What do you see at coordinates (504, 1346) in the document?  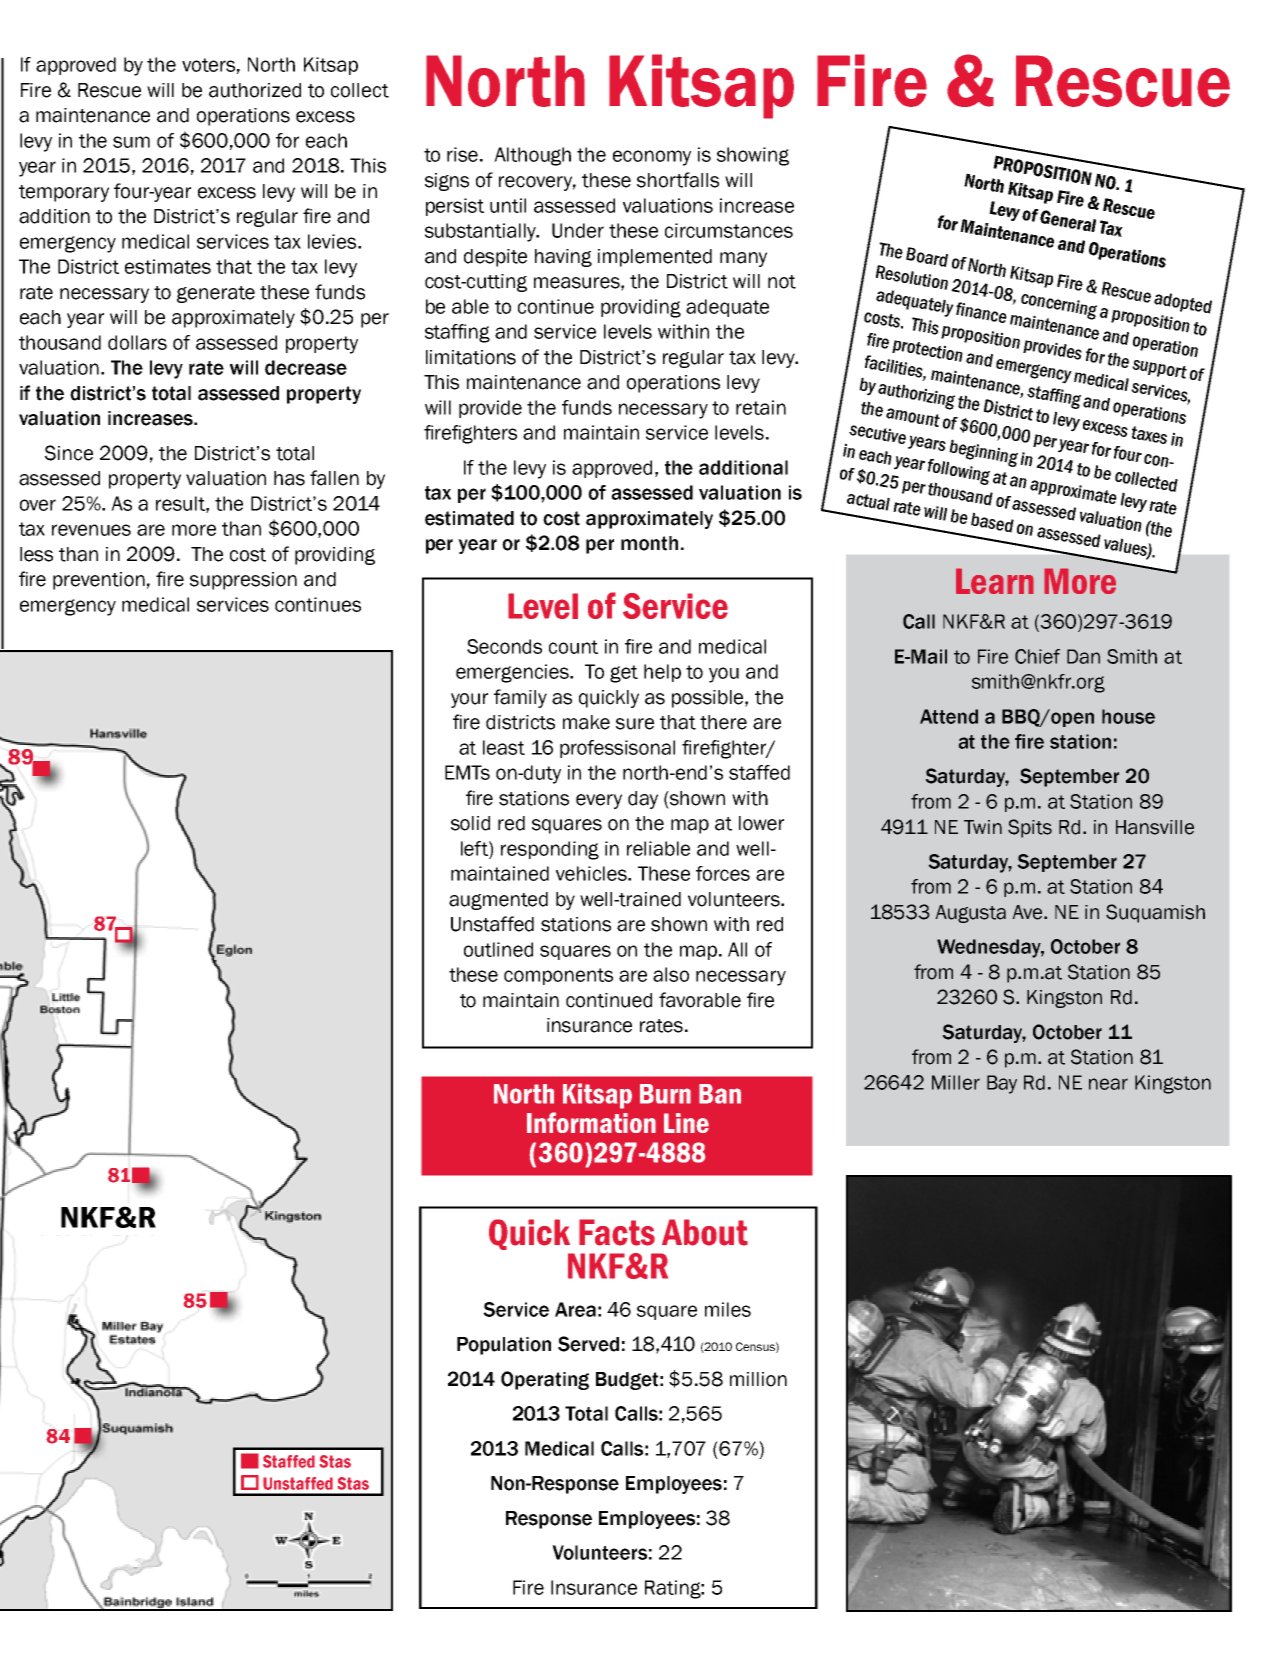 I see `Population` at bounding box center [504, 1346].
